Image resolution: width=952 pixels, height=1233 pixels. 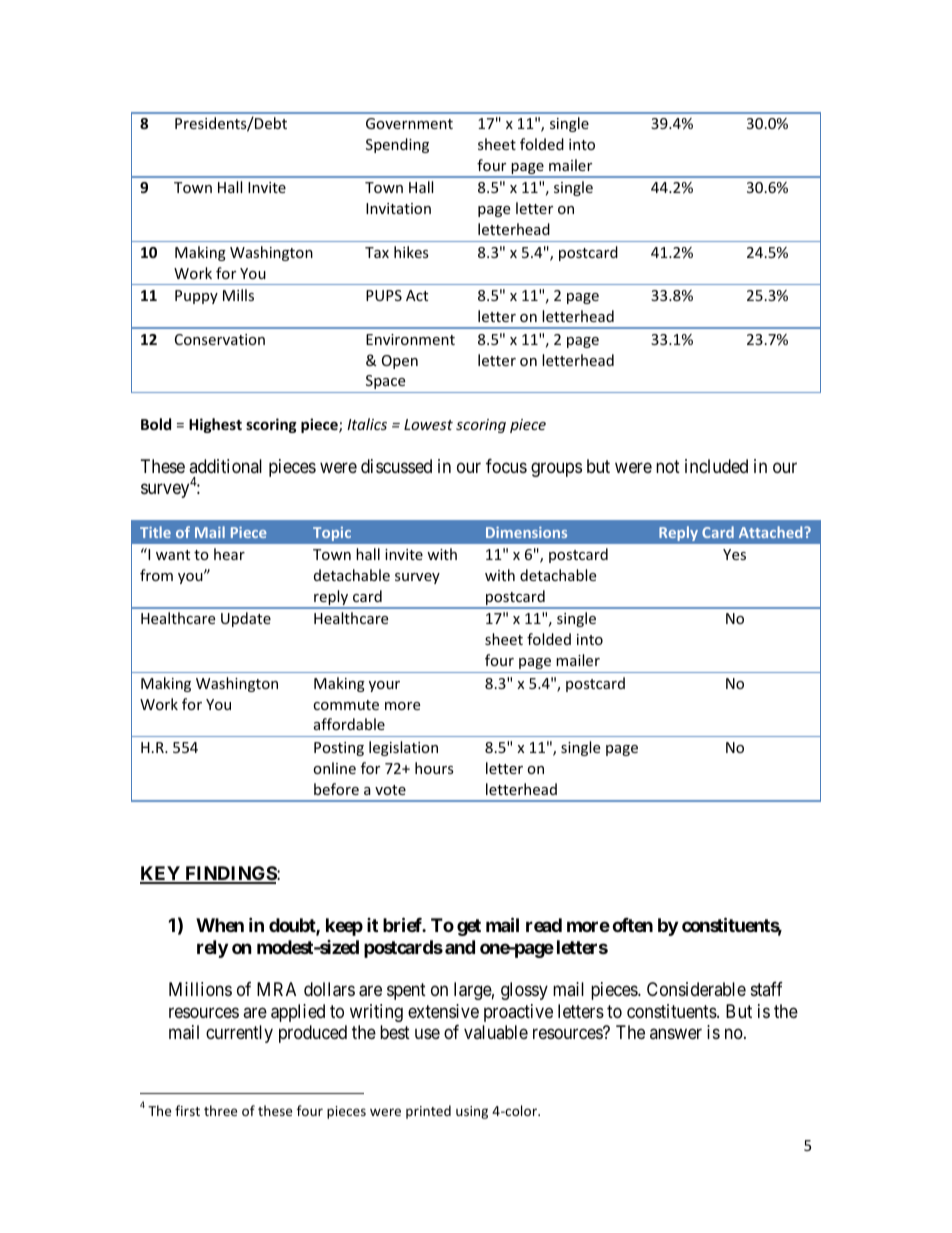 What do you see at coordinates (161, 874) in the screenshot?
I see `KEY` at bounding box center [161, 874].
